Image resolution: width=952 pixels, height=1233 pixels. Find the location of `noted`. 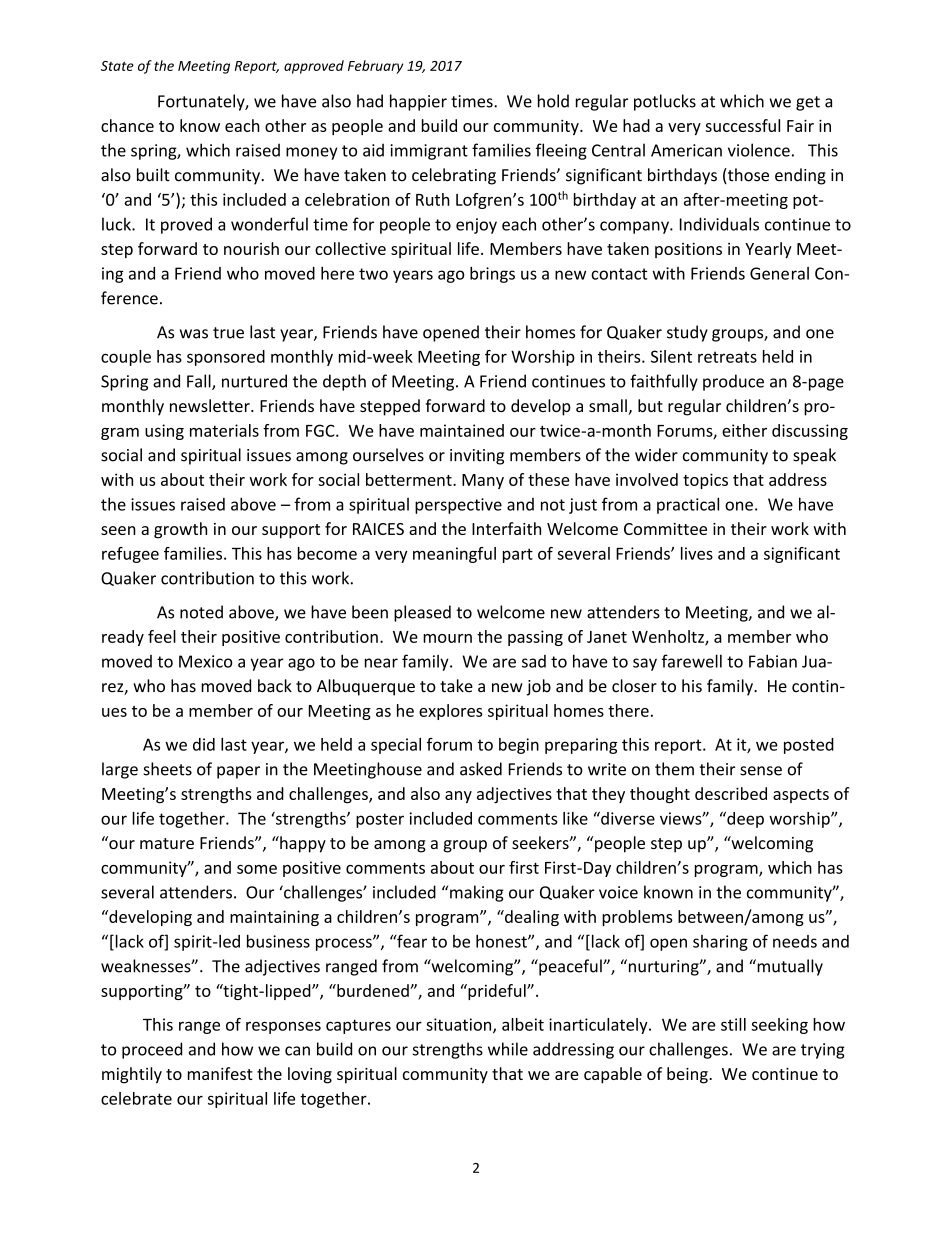

noted is located at coordinates (201, 612).
